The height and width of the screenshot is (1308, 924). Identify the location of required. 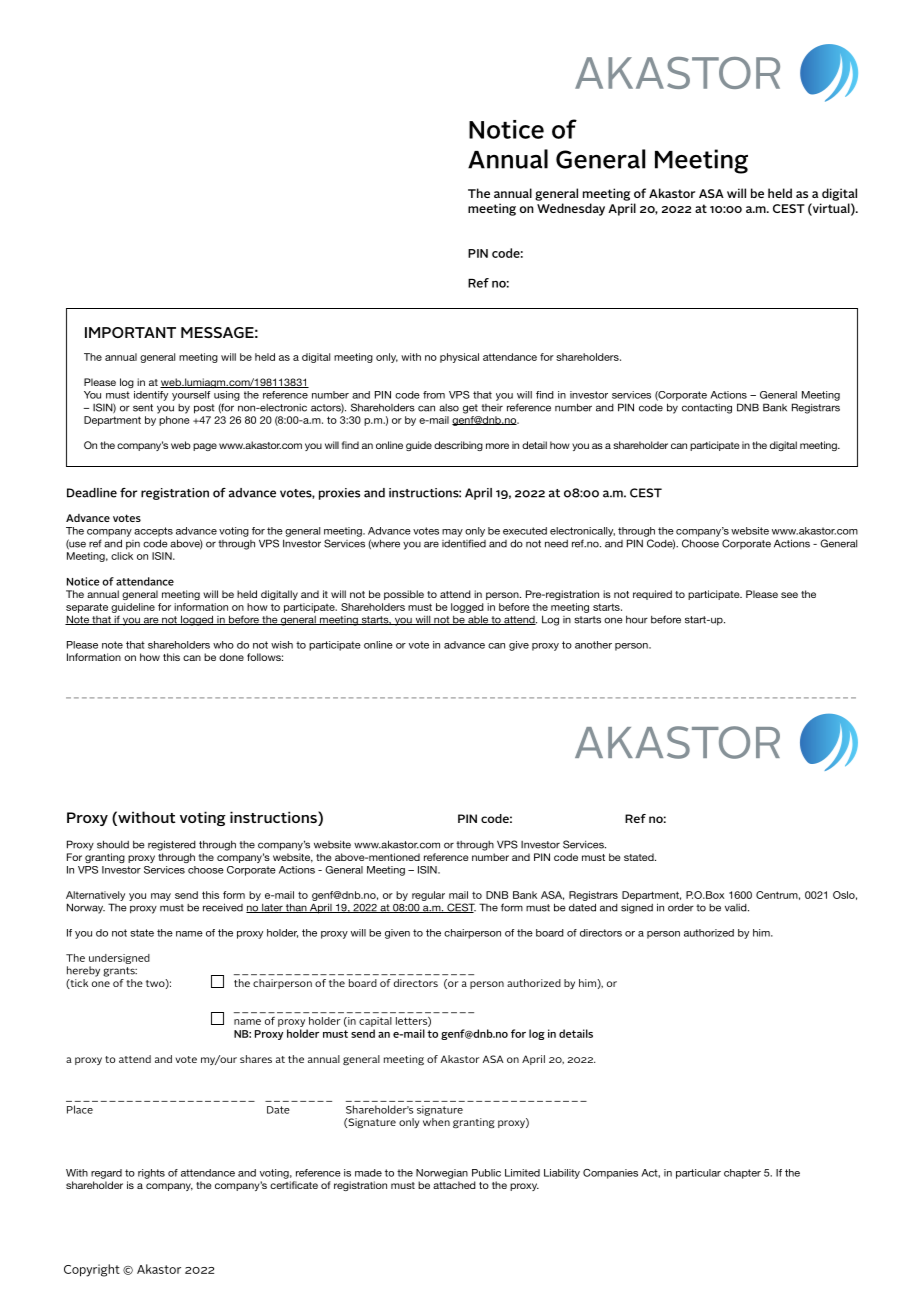
(652, 595).
